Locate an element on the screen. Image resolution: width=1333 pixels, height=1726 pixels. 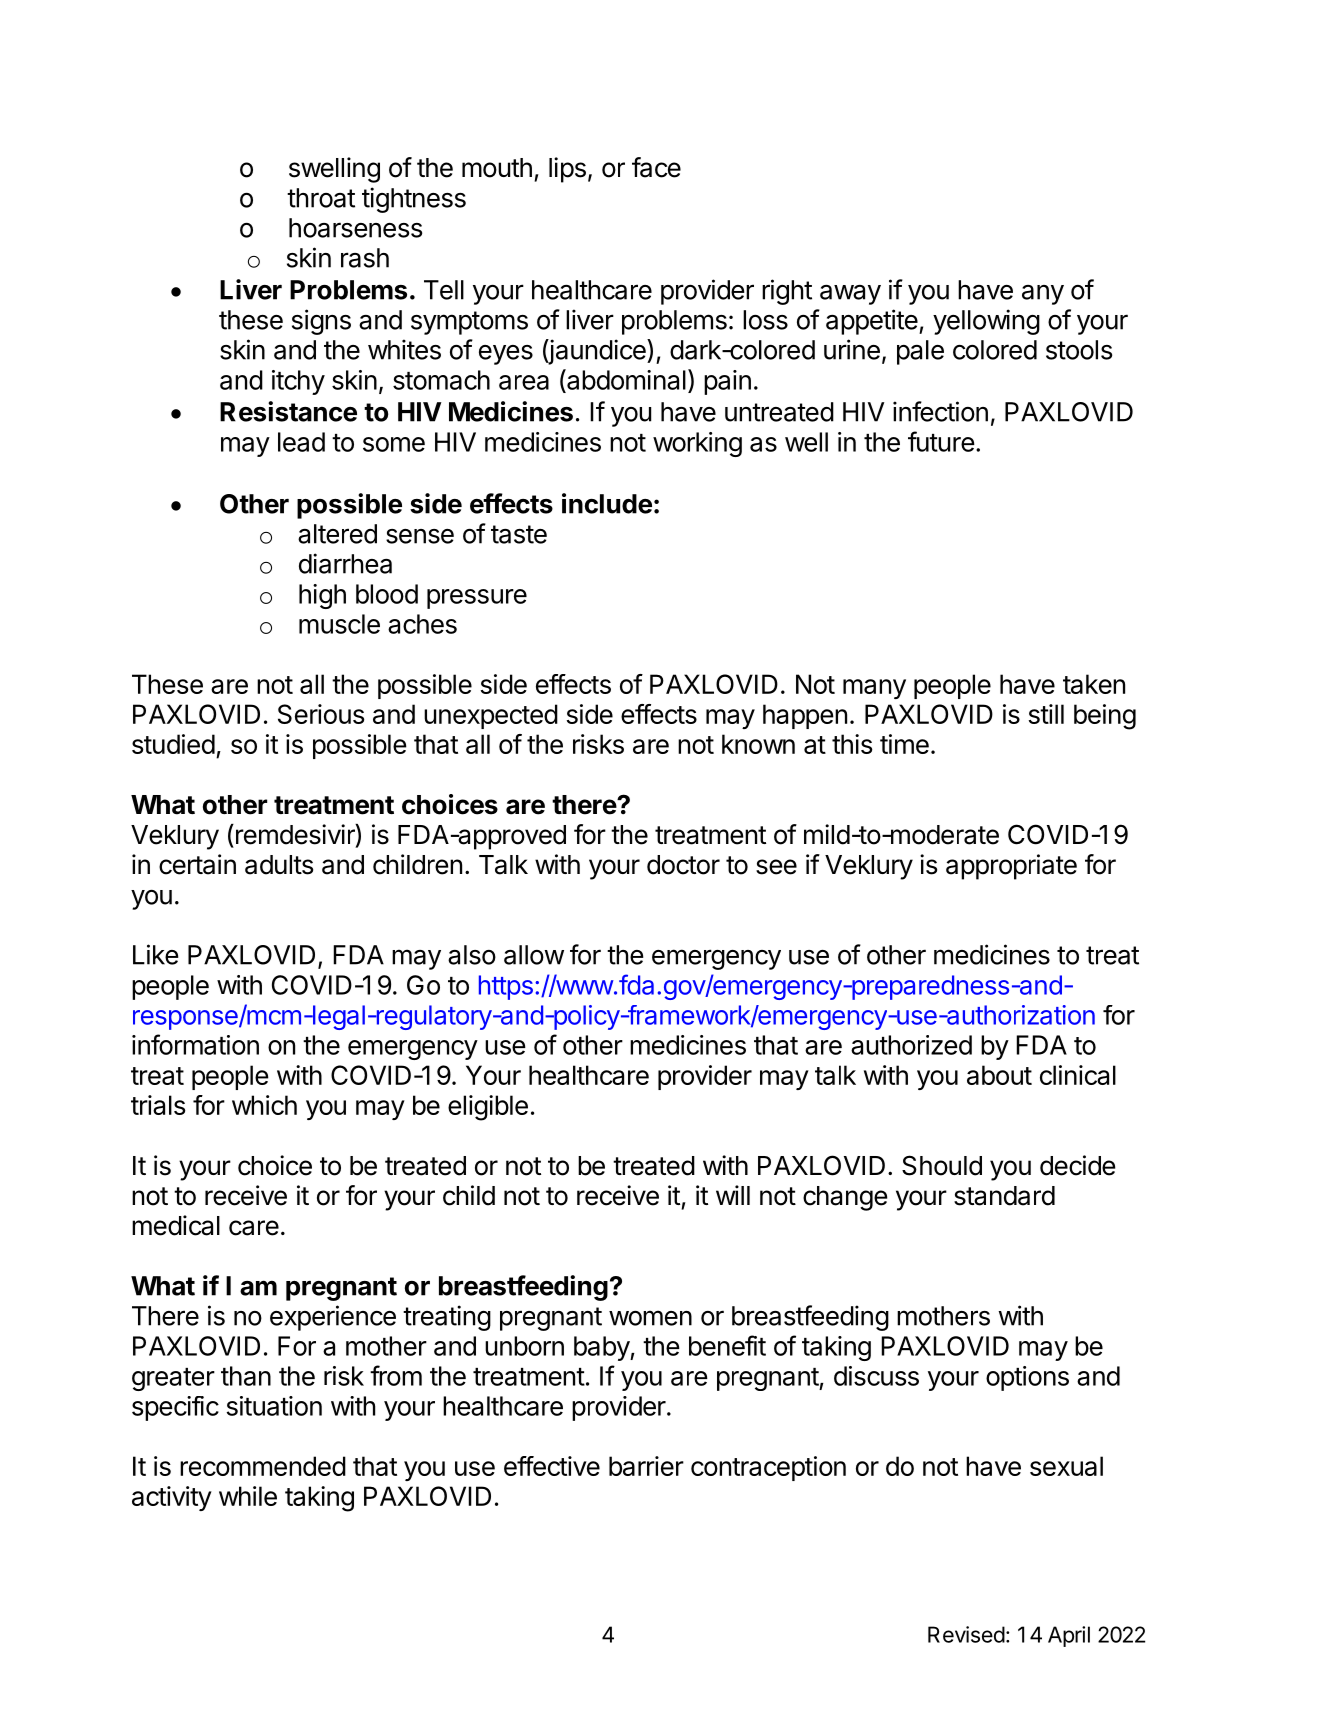
include is located at coordinates (607, 503).
